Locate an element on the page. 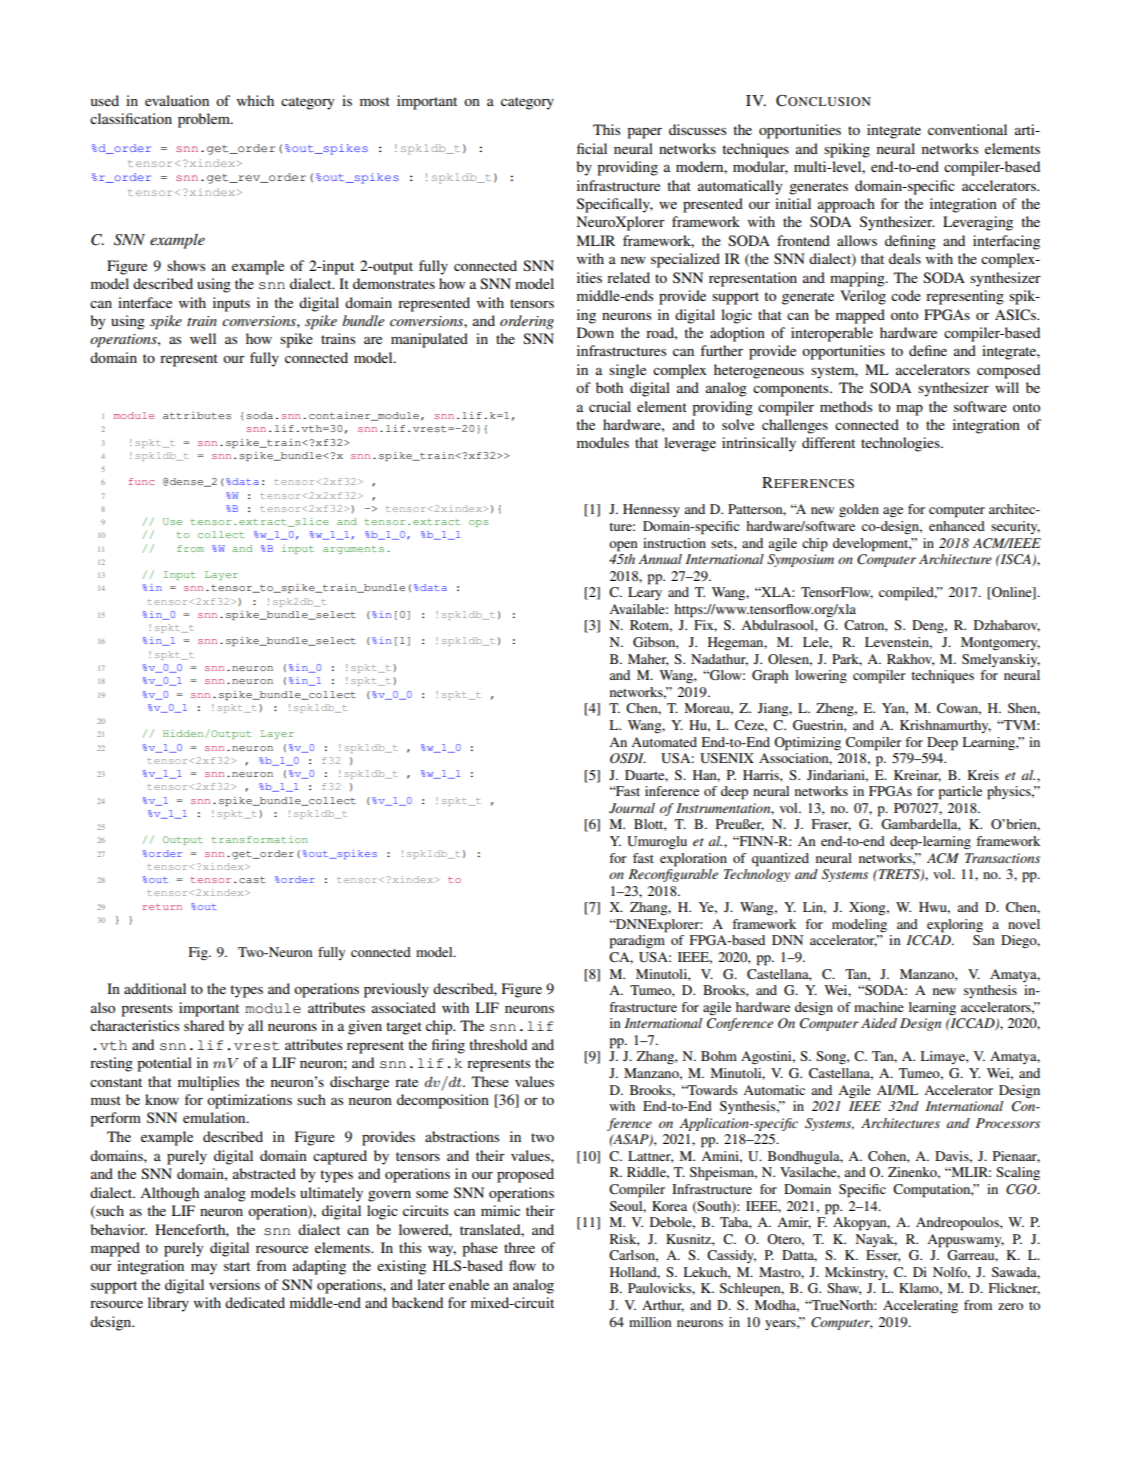 The height and width of the image is (1464, 1131). paper is located at coordinates (644, 133).
